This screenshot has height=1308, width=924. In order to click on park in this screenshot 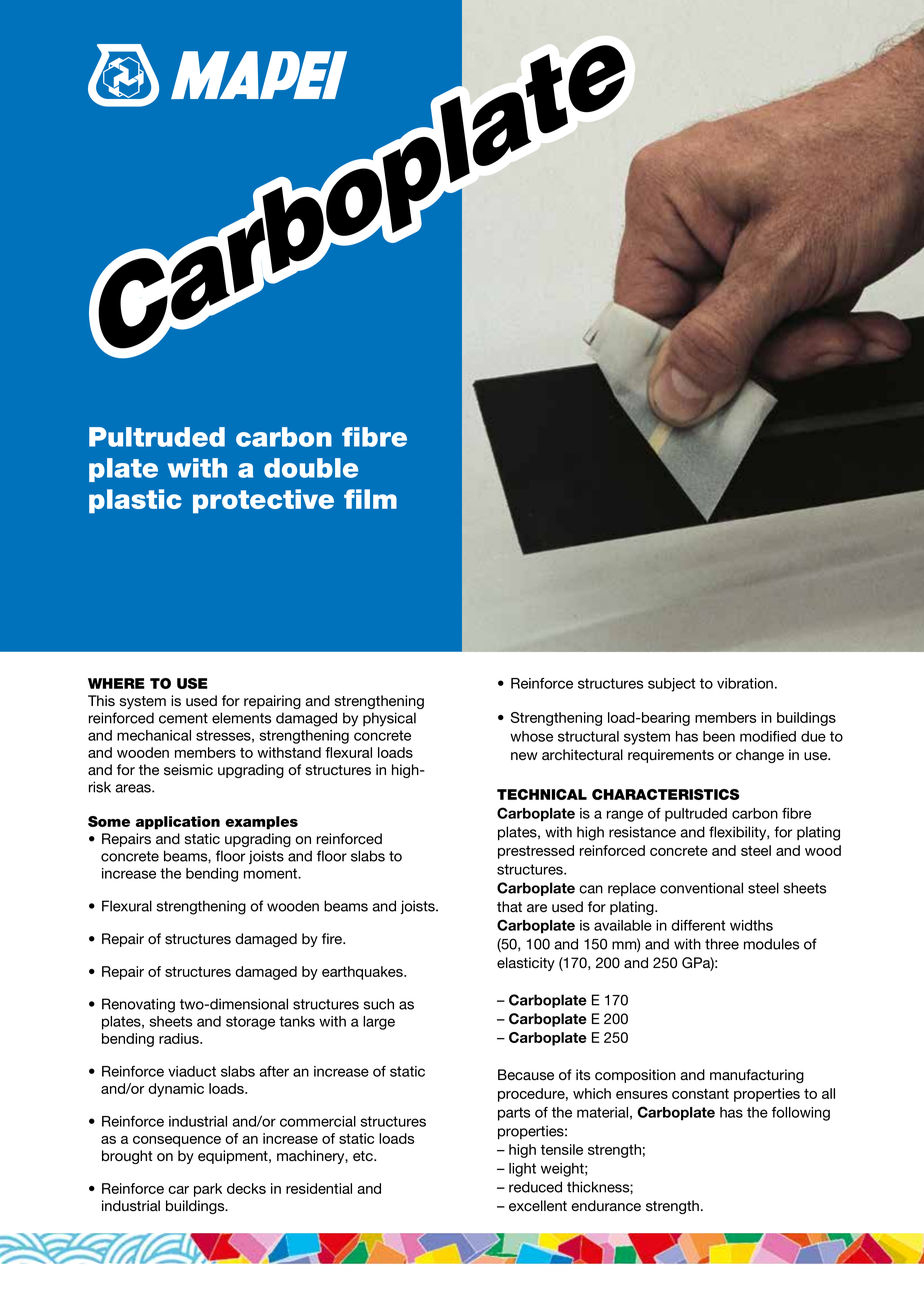, I will do `click(208, 1190)`.
